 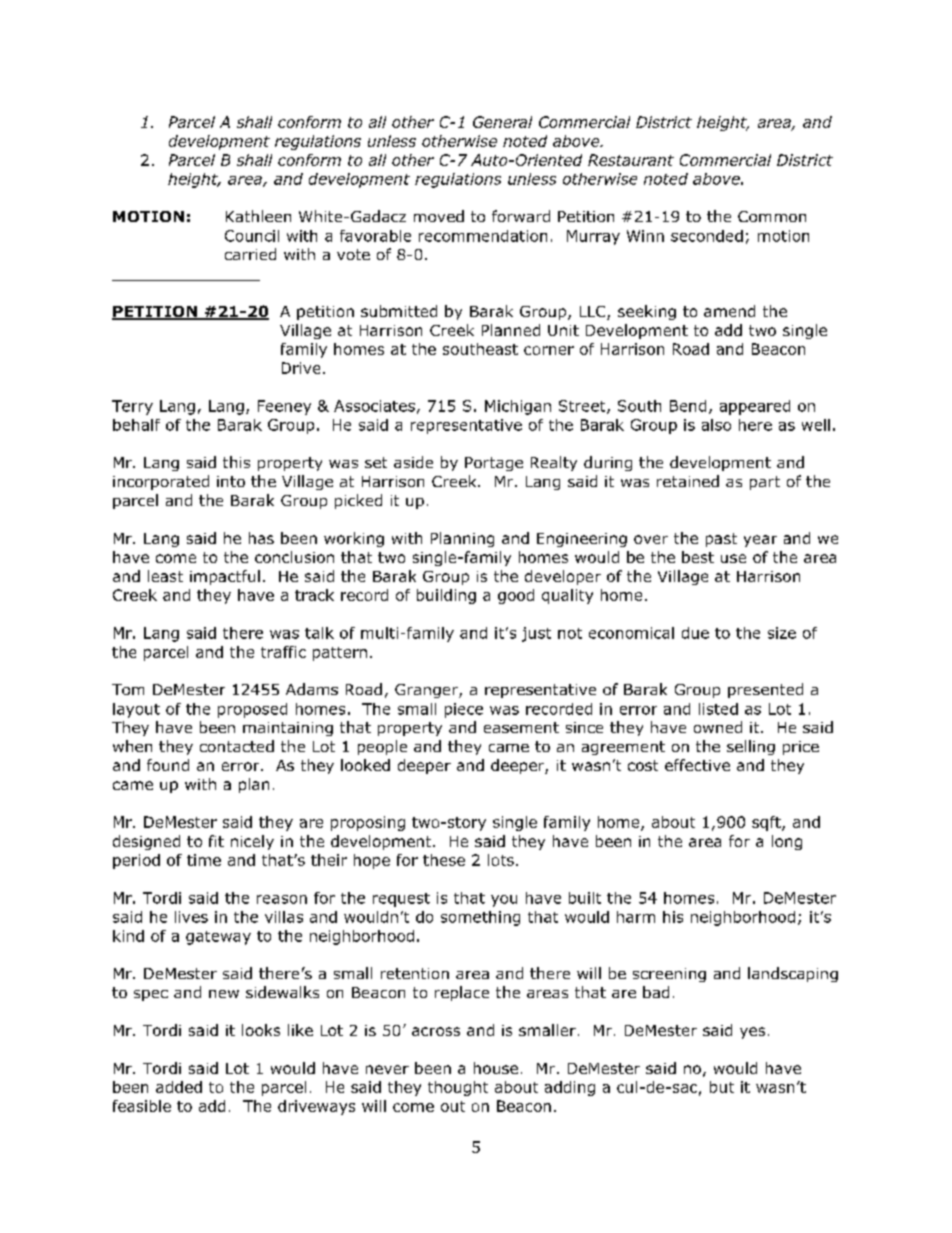 What do you see at coordinates (258, 216) in the document?
I see `Kathleen` at bounding box center [258, 216].
